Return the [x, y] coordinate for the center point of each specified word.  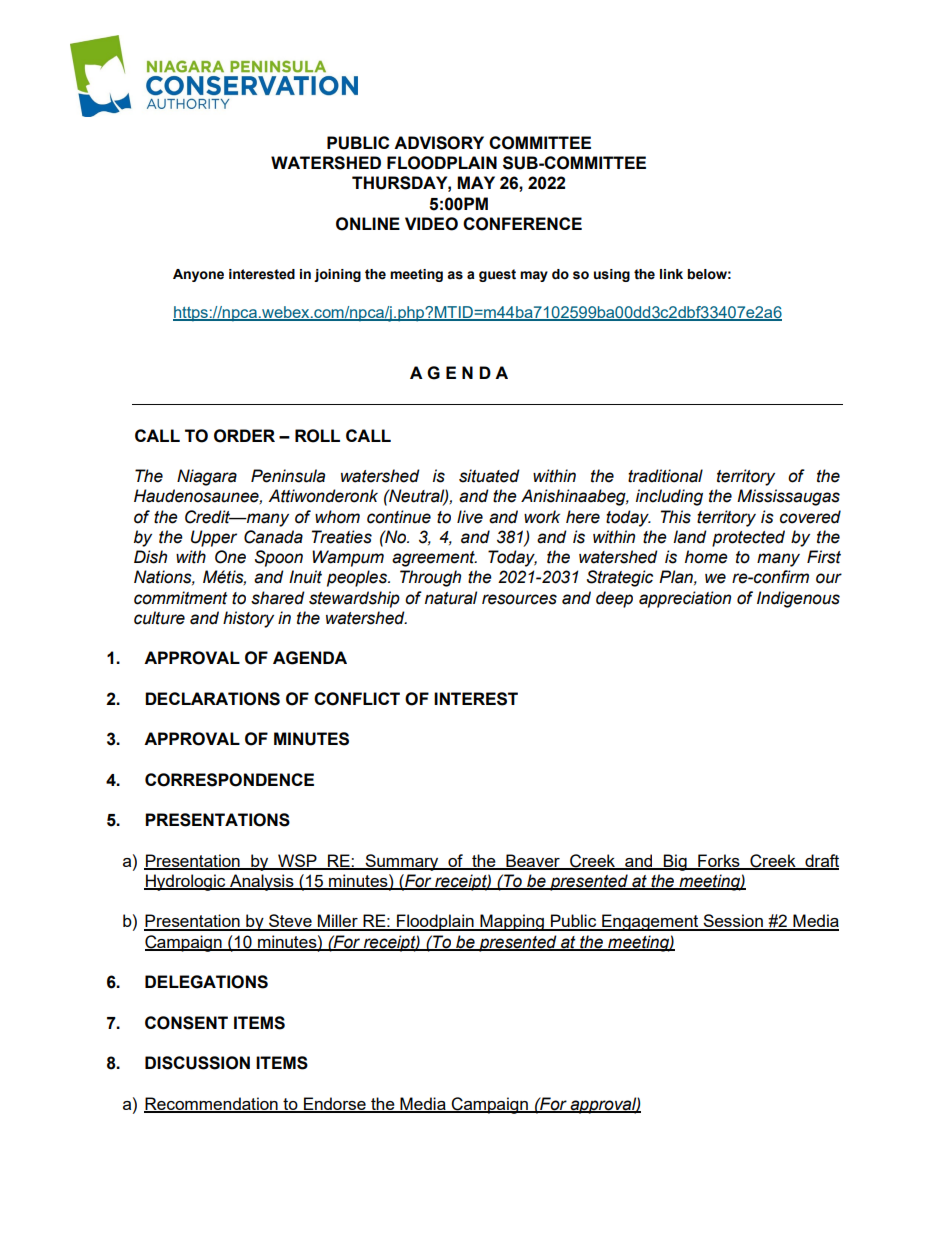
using [612, 275]
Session [733, 922]
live [470, 517]
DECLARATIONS [212, 699]
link [671, 274]
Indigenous [798, 599]
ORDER [244, 436]
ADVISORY [439, 143]
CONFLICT [357, 699]
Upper [214, 538]
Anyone [198, 275]
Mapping [512, 922]
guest [497, 275]
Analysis [262, 882]
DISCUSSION [197, 1063]
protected [748, 538]
